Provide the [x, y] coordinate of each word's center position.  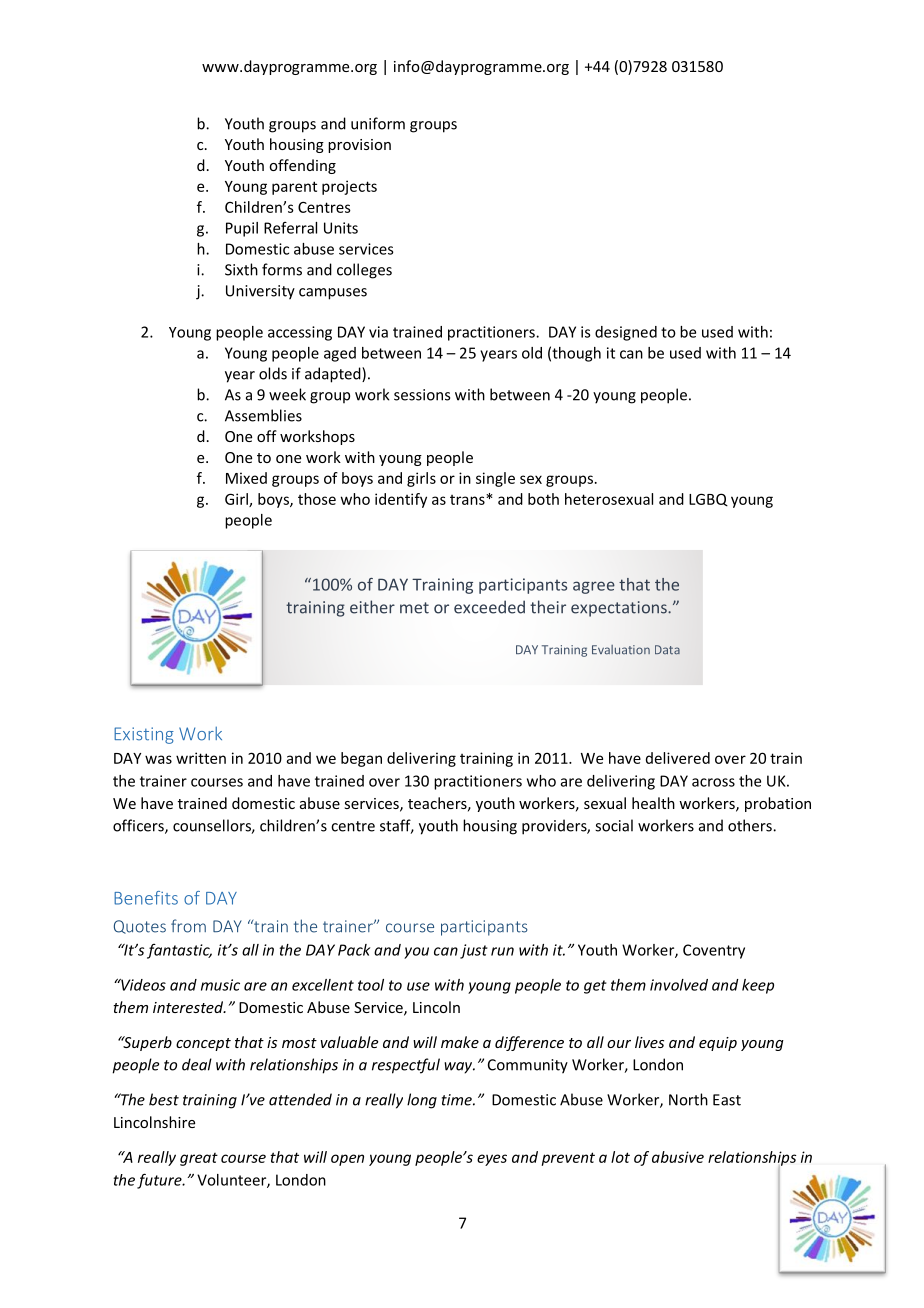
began [361, 759]
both [543, 499]
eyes [492, 1160]
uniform [378, 123]
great [199, 1159]
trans [468, 499]
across [713, 782]
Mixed [246, 478]
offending [302, 166]
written [201, 758]
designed [626, 333]
